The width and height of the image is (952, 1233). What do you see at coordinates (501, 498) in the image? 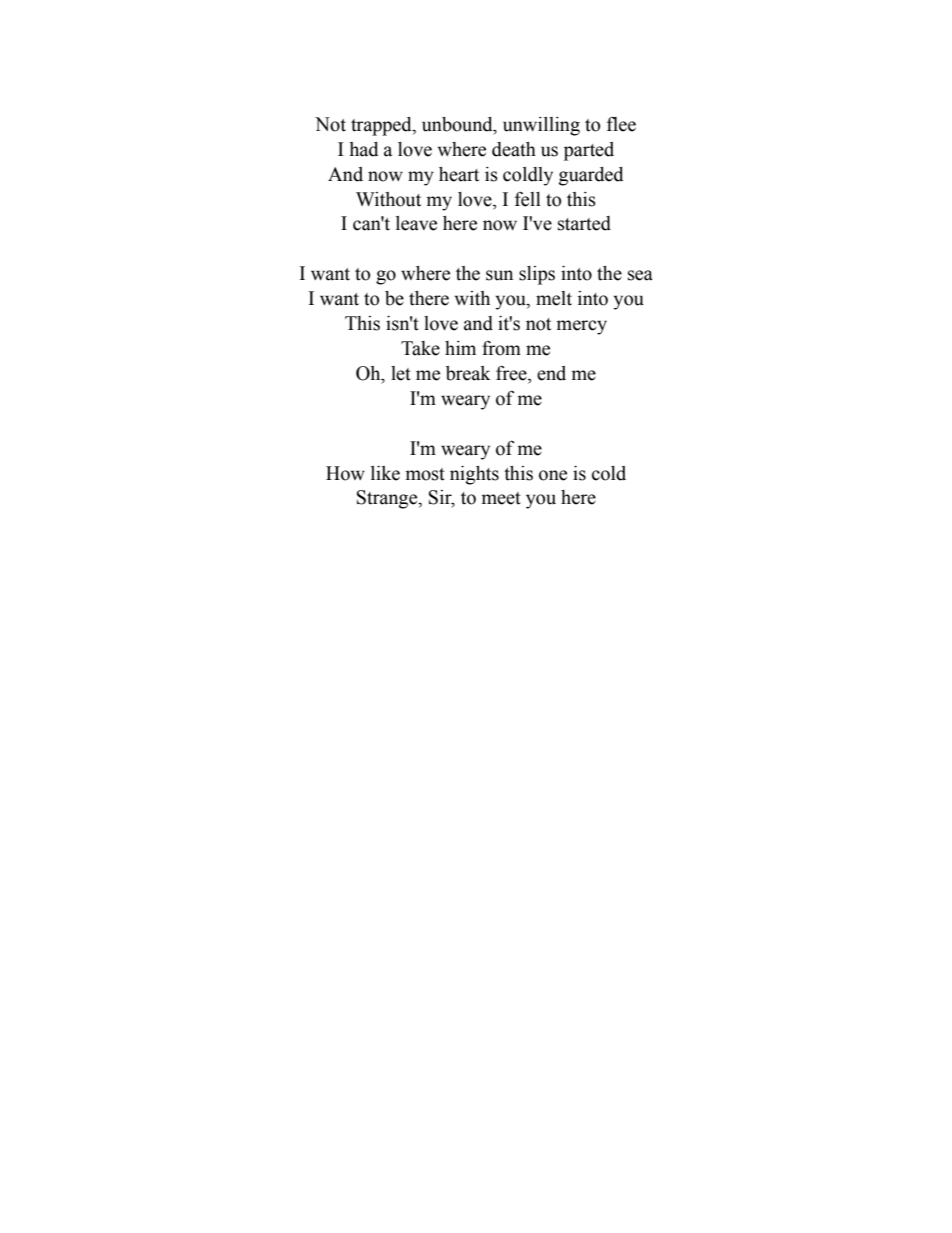
I see `meet` at bounding box center [501, 498].
